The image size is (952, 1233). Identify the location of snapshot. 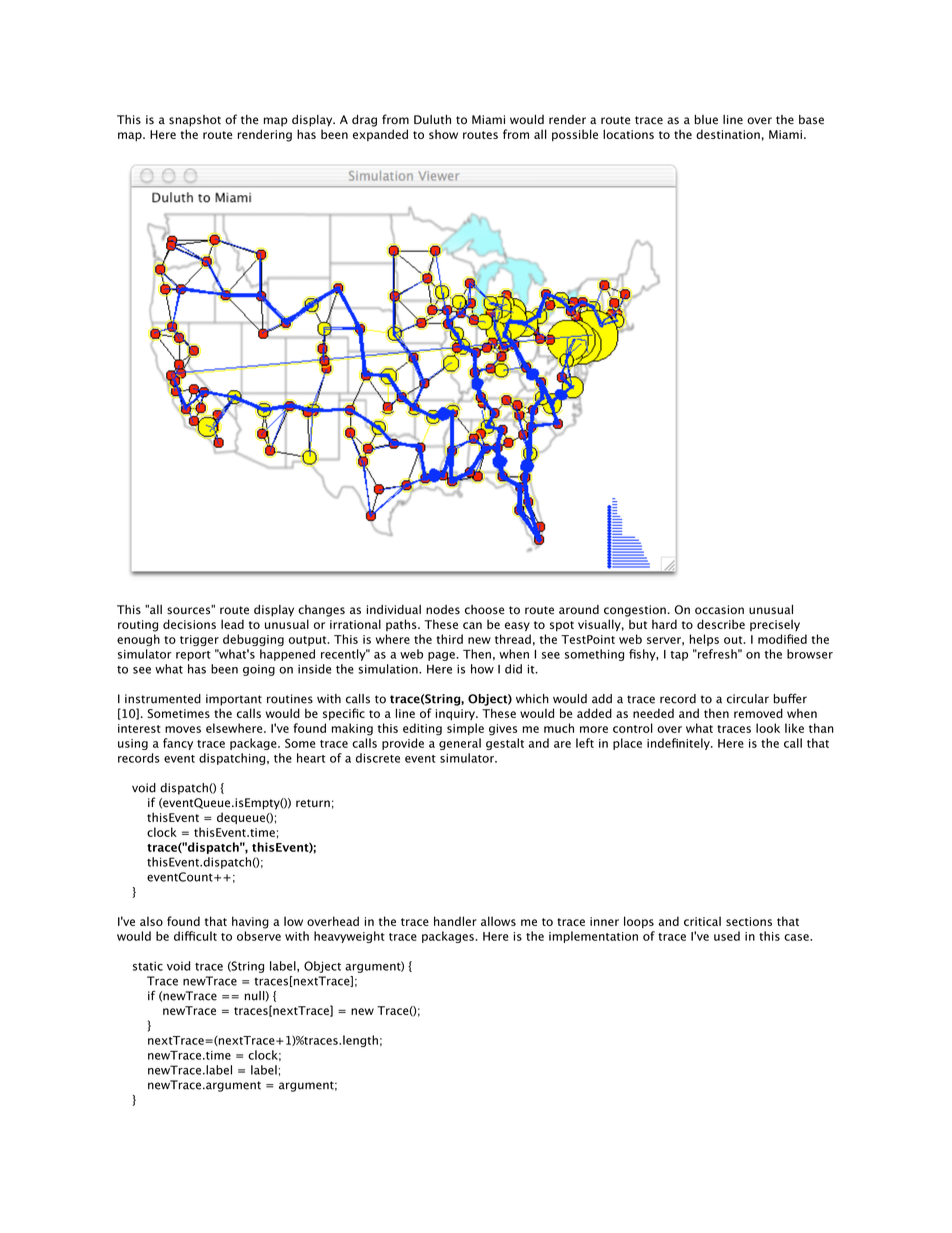
(195, 121).
